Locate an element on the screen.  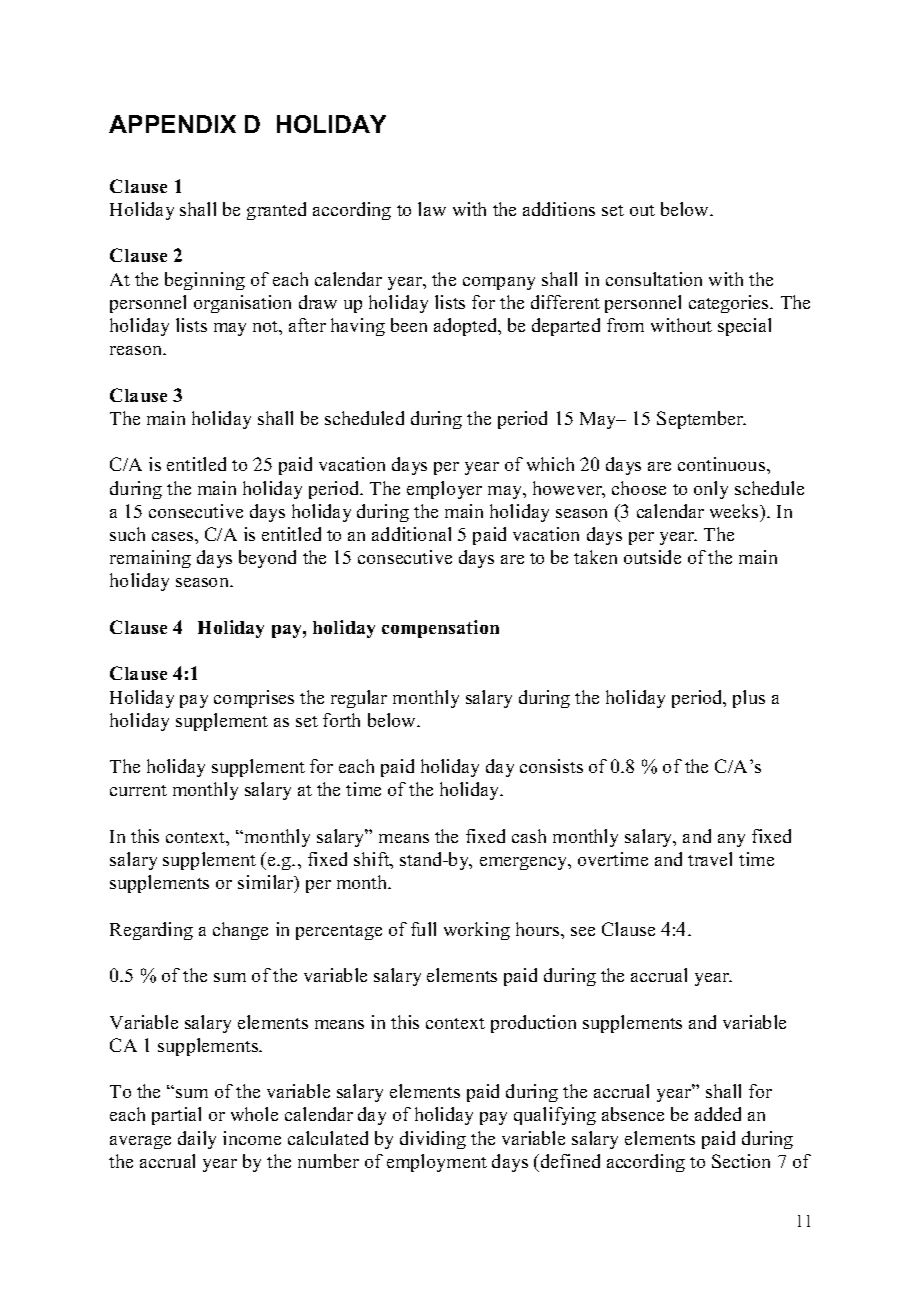
full is located at coordinates (423, 929).
